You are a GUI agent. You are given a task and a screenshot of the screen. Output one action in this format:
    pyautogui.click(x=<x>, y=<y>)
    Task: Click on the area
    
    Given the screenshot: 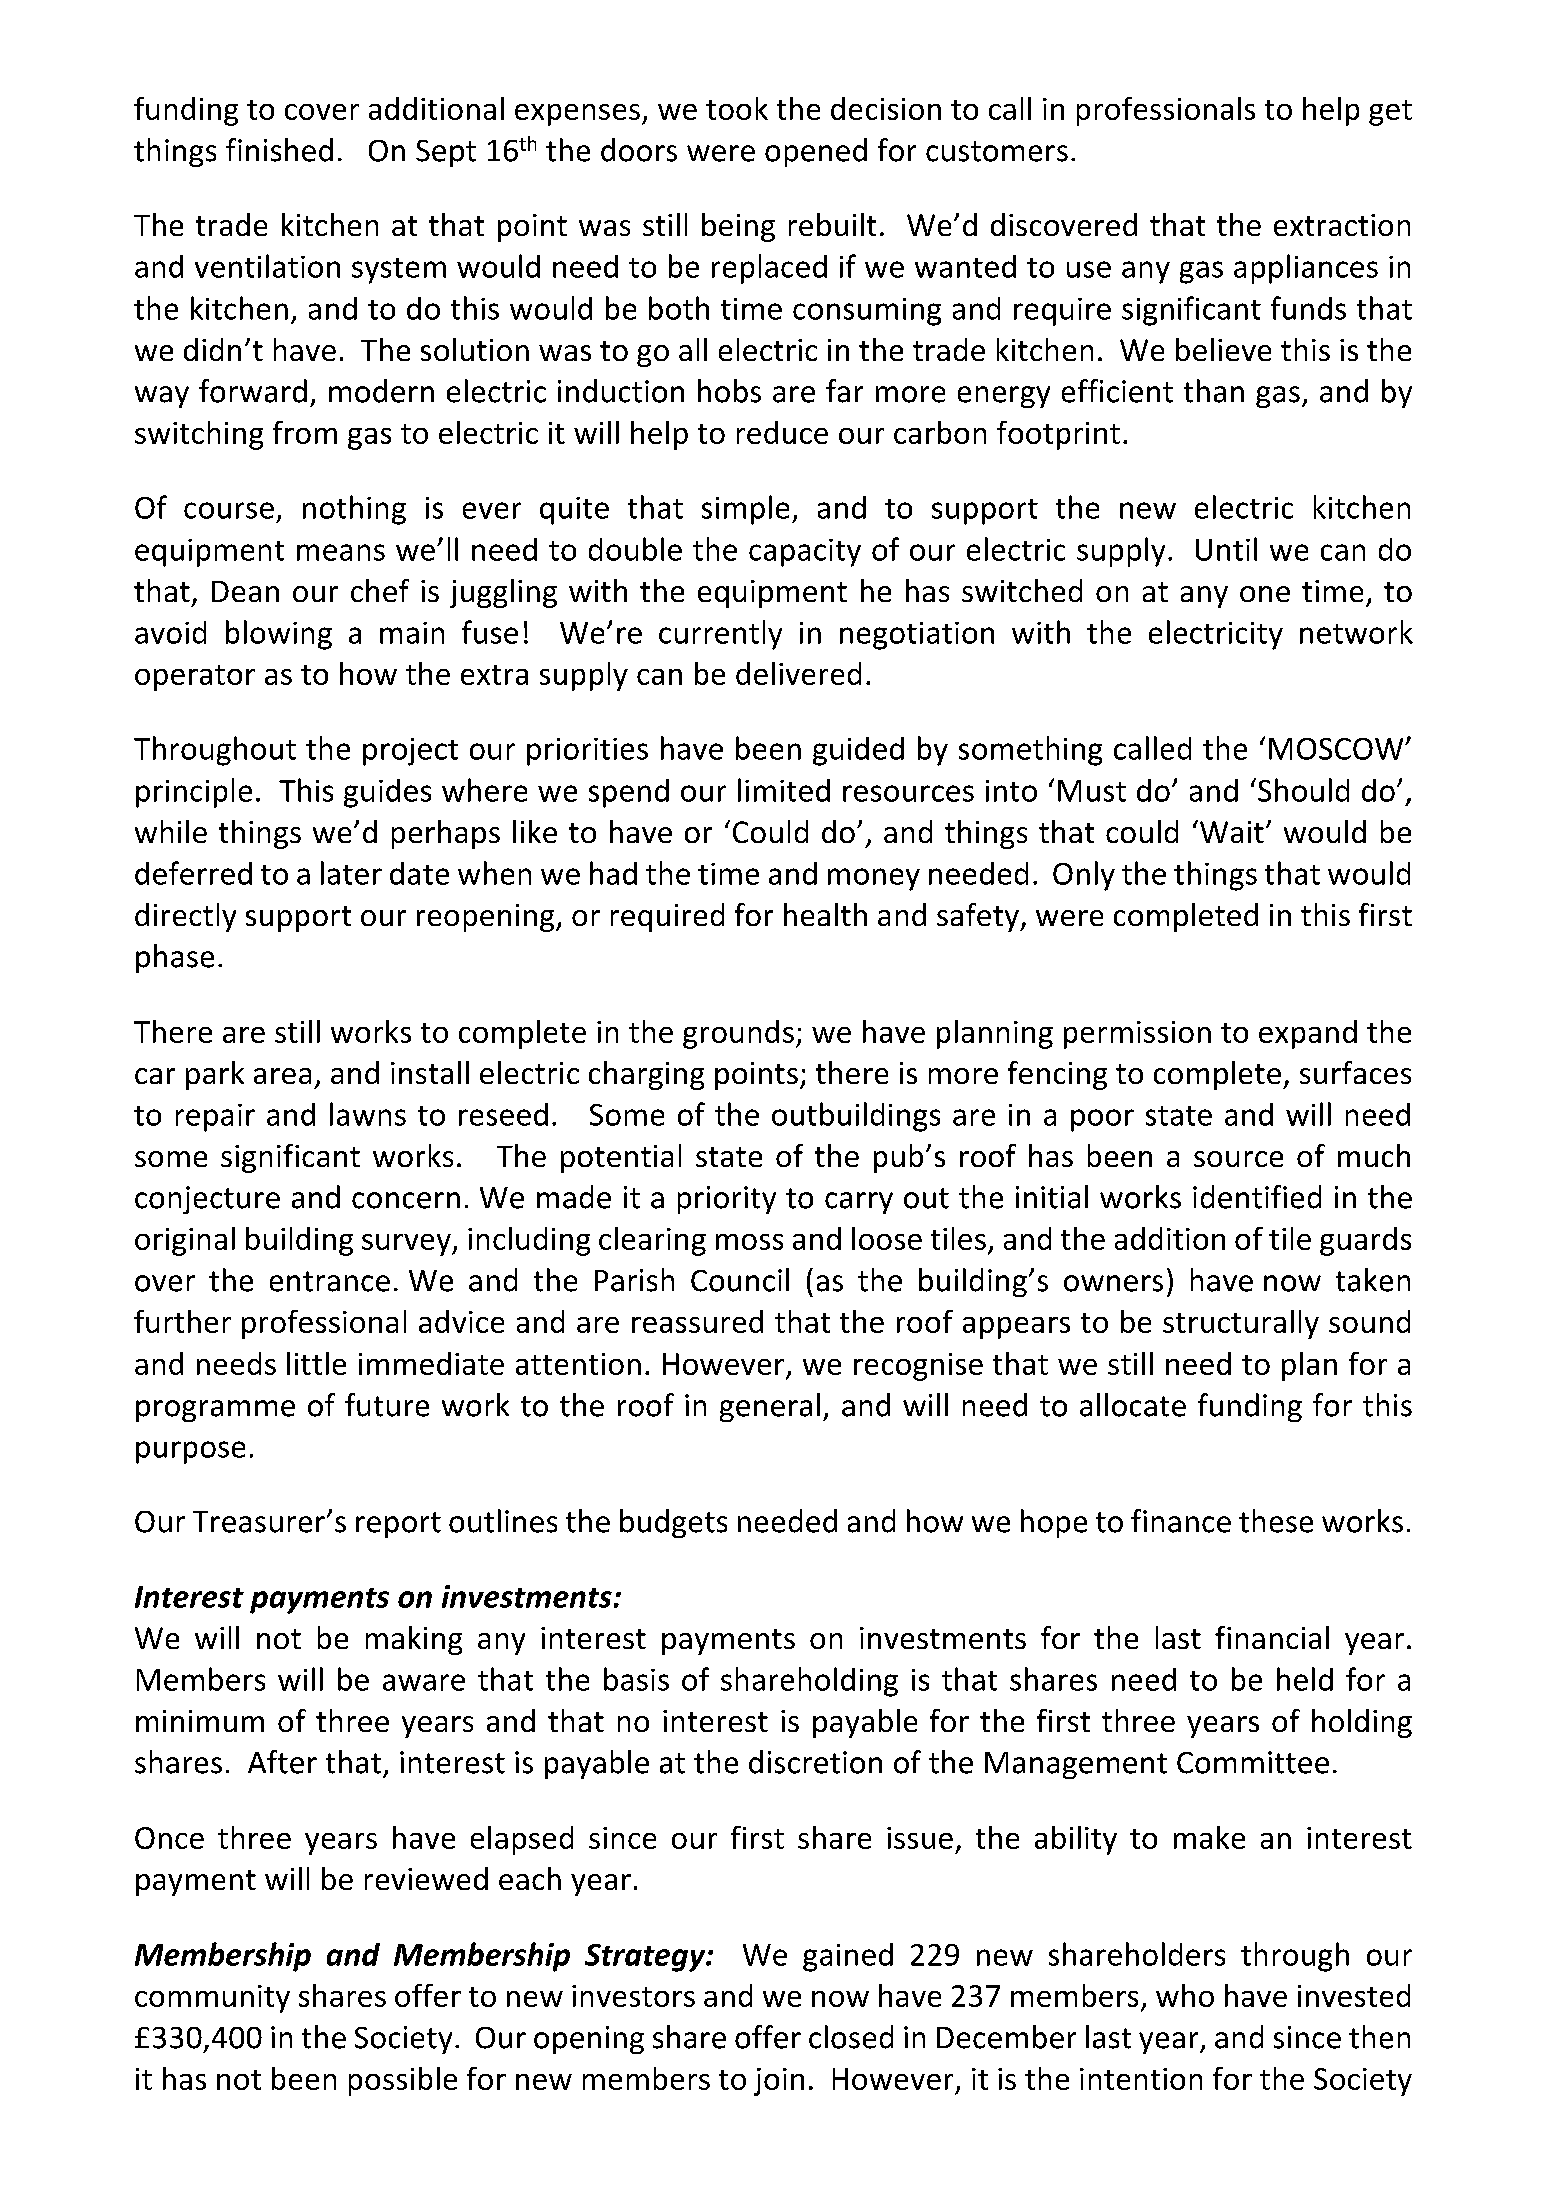 What is the action you would take?
    pyautogui.click(x=282, y=1076)
